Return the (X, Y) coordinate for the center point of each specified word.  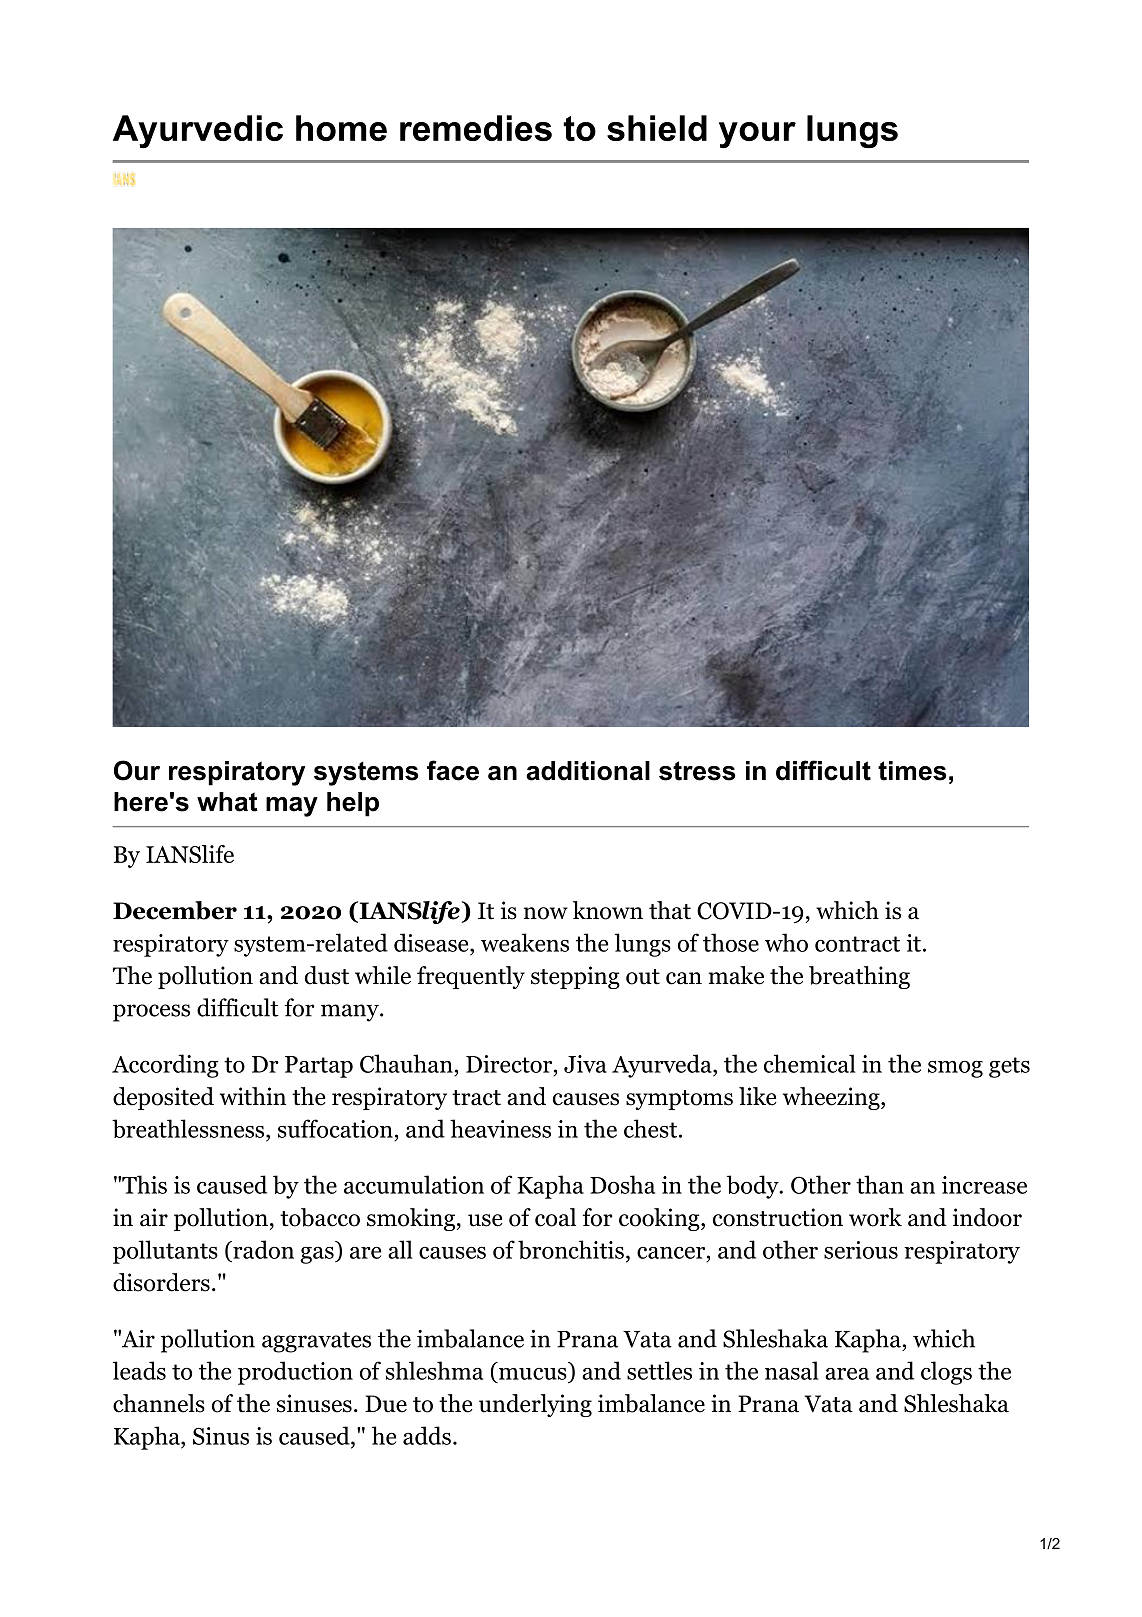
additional (588, 771)
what (227, 802)
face (453, 770)
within (253, 1096)
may (292, 807)
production (295, 1373)
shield (657, 128)
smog (955, 1069)
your (757, 135)
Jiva (585, 1064)
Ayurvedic (198, 131)
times (912, 771)
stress (697, 771)
